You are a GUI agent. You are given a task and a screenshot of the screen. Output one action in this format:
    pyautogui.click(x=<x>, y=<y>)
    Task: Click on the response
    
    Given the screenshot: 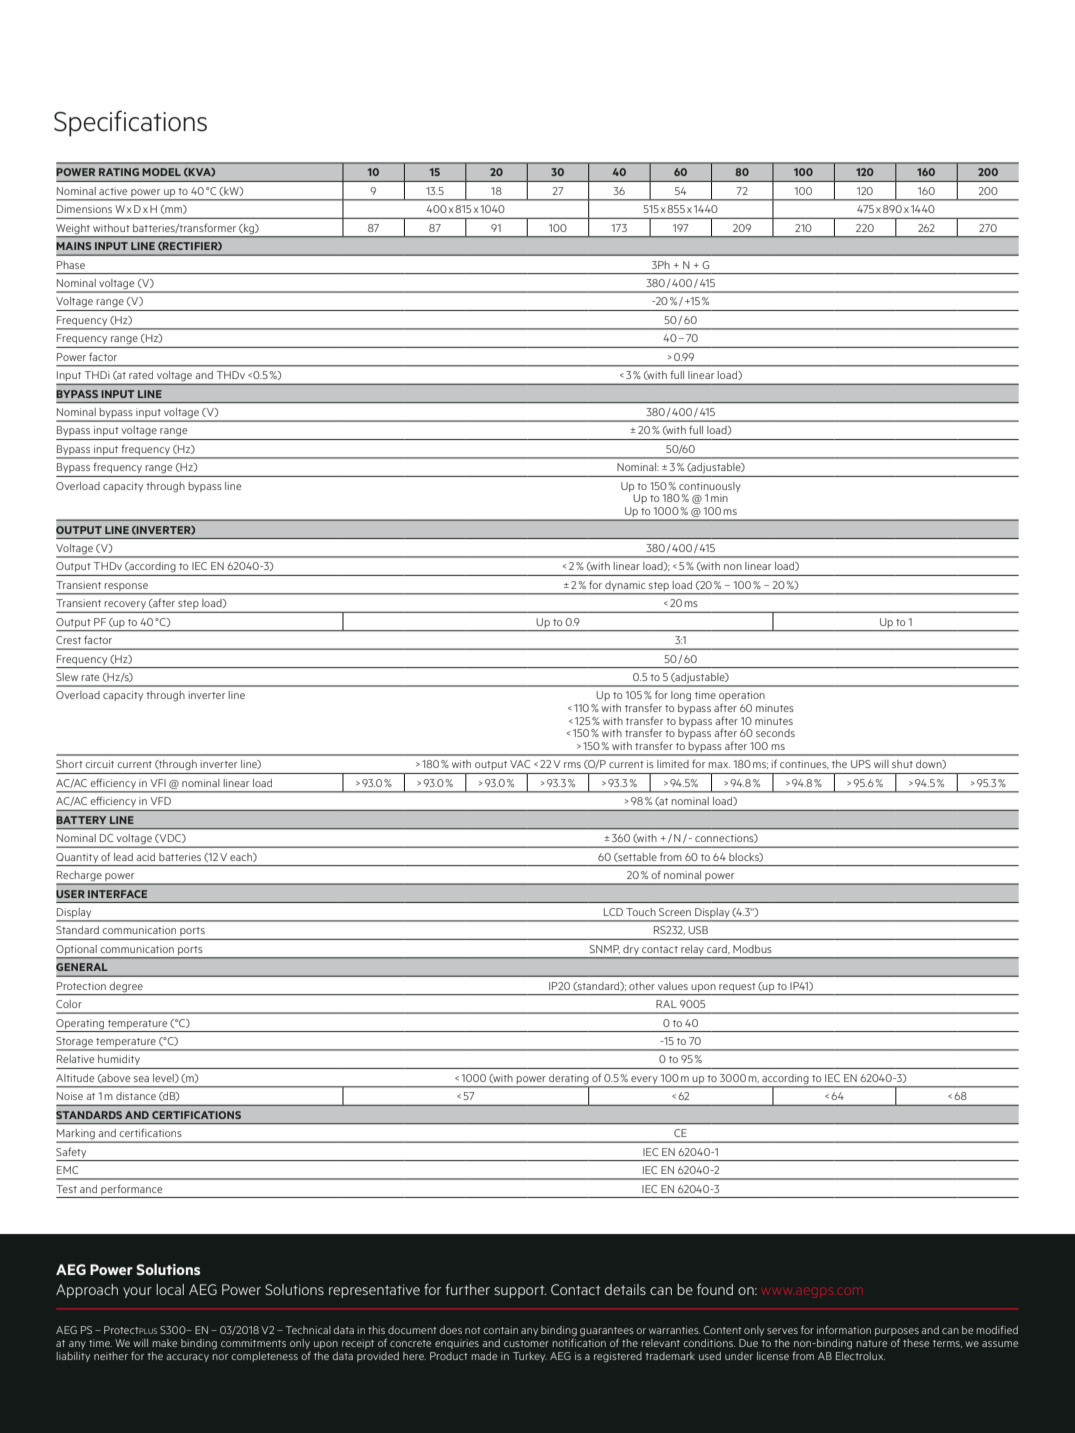 What is the action you would take?
    pyautogui.click(x=126, y=587)
